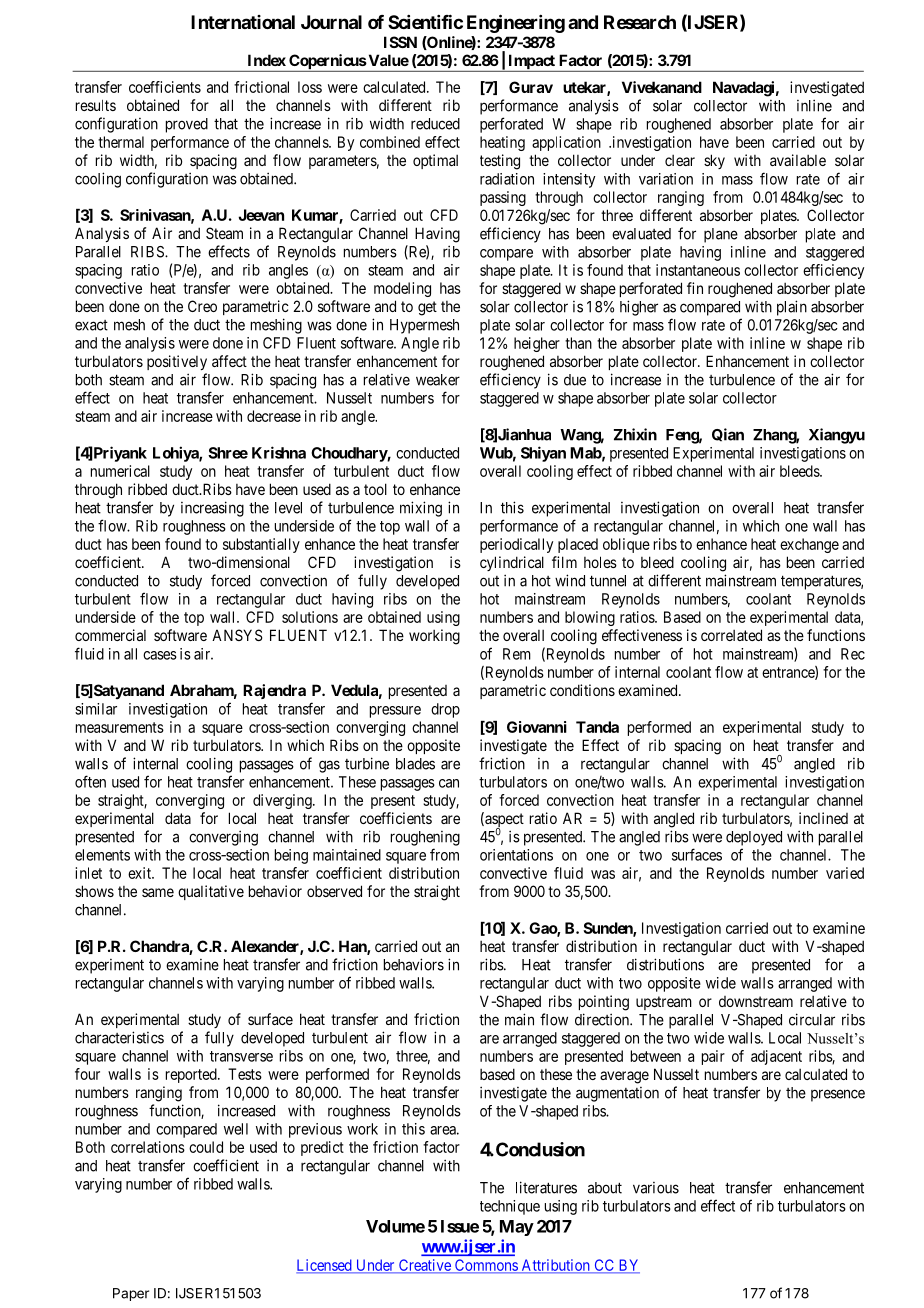 This document has width=924, height=1308. What do you see at coordinates (640, 22) in the document?
I see `Research` at bounding box center [640, 22].
